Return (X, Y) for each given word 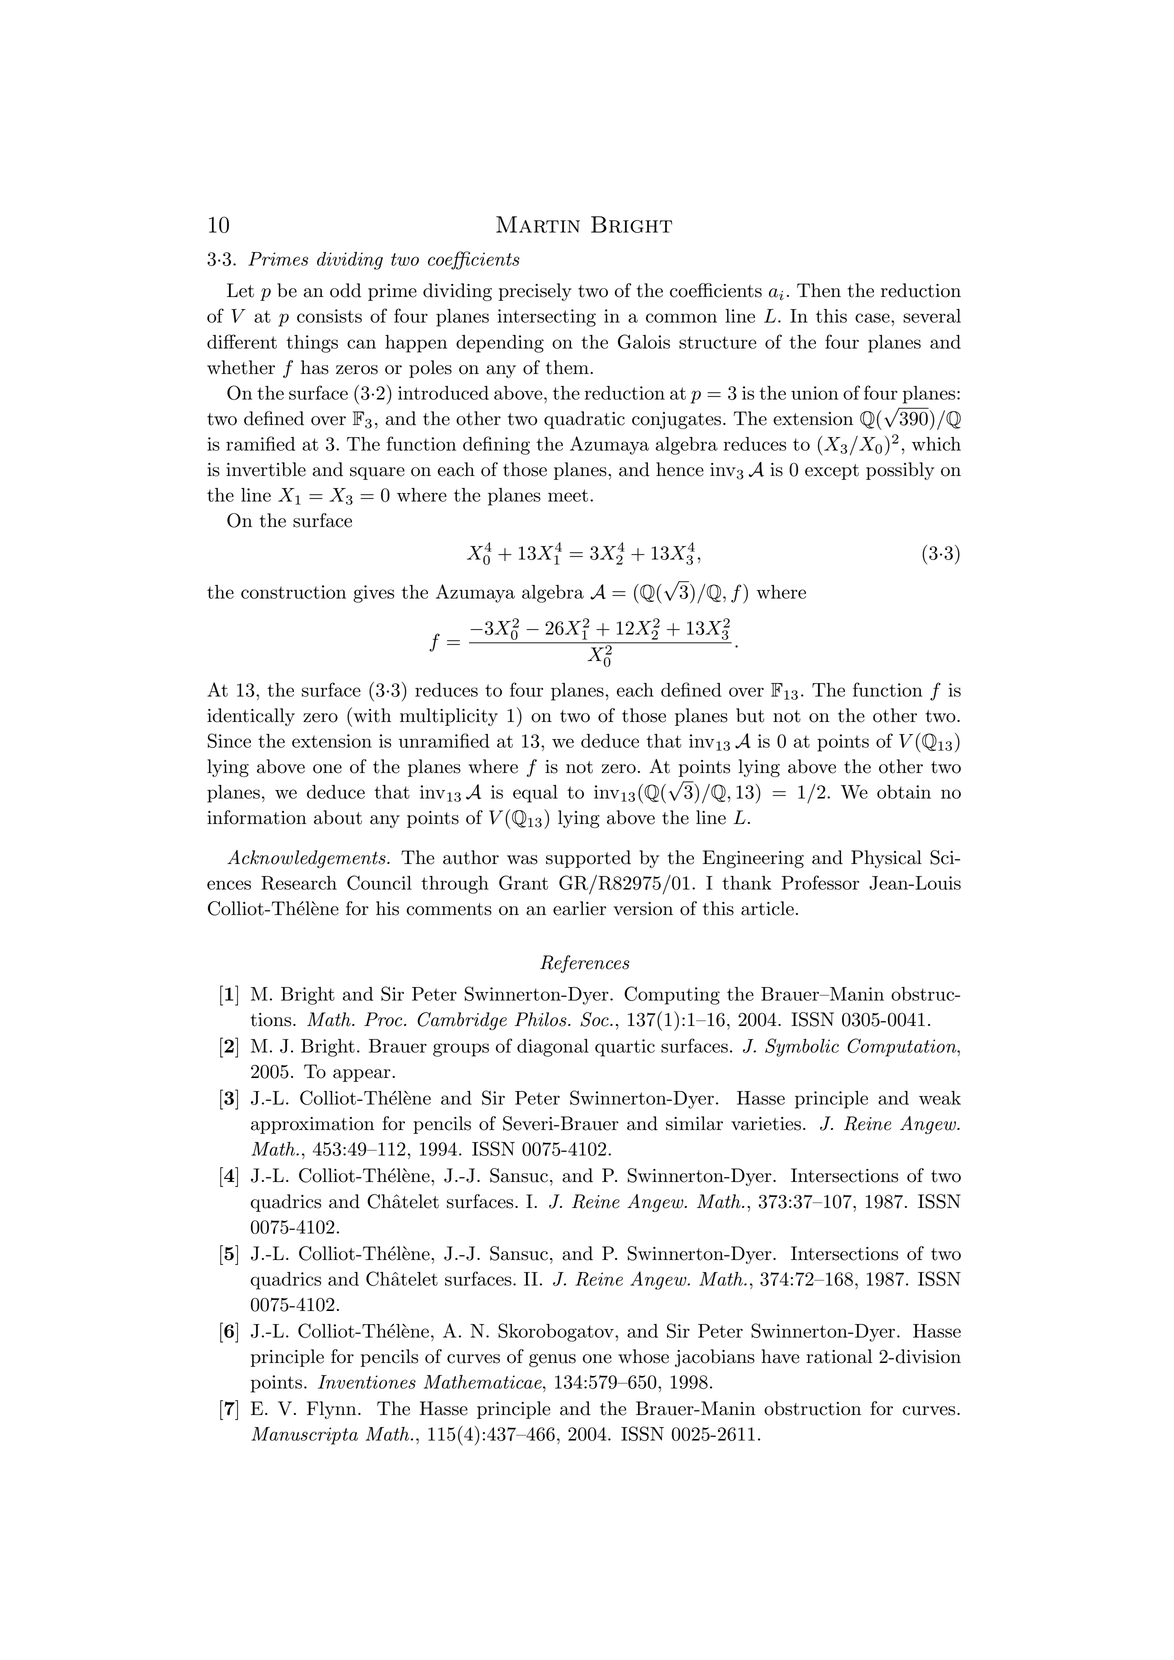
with (371, 715)
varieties (766, 1124)
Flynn (333, 1410)
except (832, 472)
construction (293, 592)
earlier (579, 908)
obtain (904, 792)
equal (535, 794)
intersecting (547, 318)
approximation (312, 1125)
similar (694, 1123)
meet (568, 495)
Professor (820, 882)
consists (329, 316)
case (873, 318)
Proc (384, 1019)
